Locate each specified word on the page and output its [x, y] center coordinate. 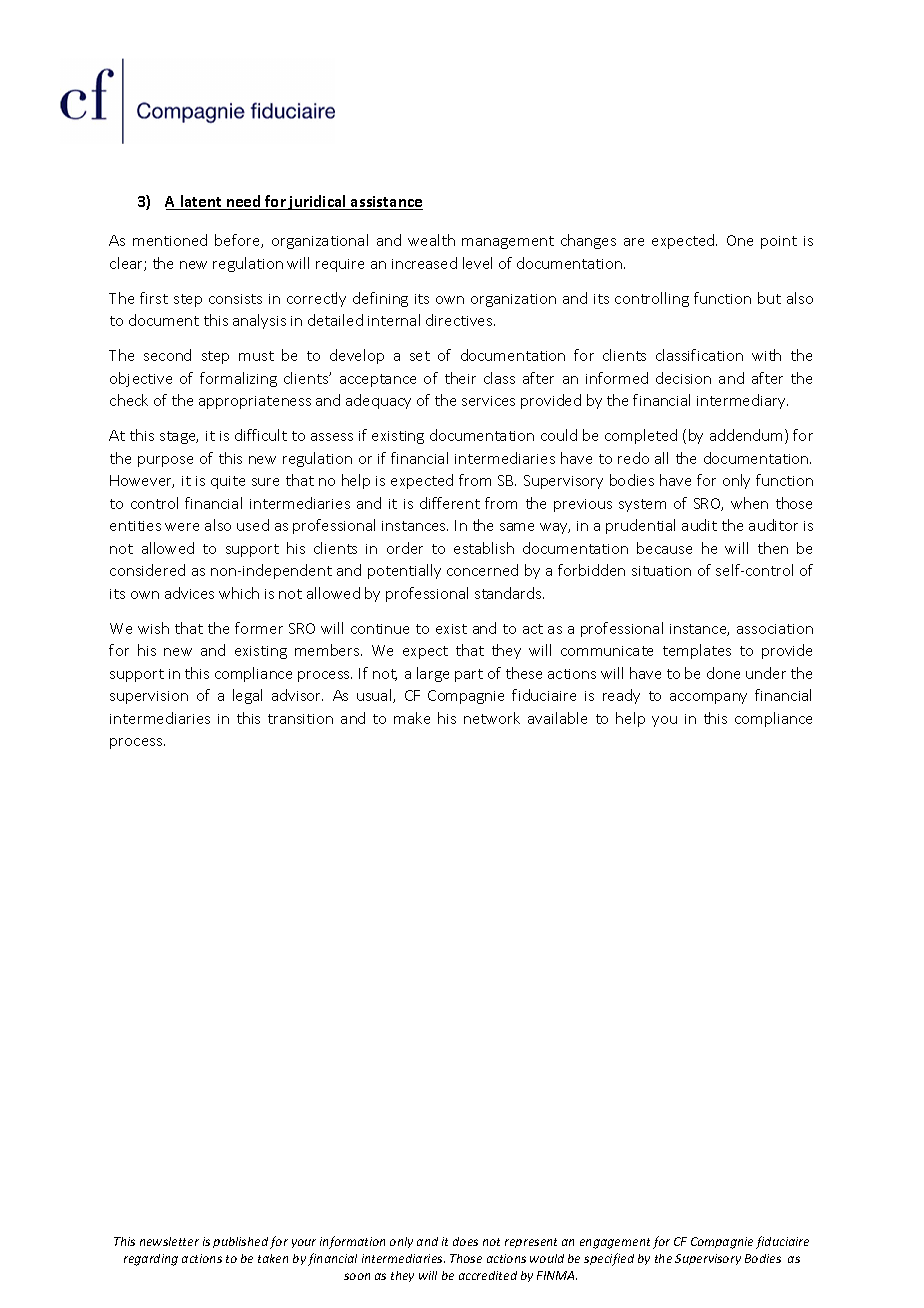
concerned [482, 570]
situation [661, 571]
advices [189, 593]
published [240, 1242]
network [492, 718]
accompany [708, 698]
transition [300, 719]
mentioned [170, 240]
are [634, 242]
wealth [431, 240]
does [465, 1241]
